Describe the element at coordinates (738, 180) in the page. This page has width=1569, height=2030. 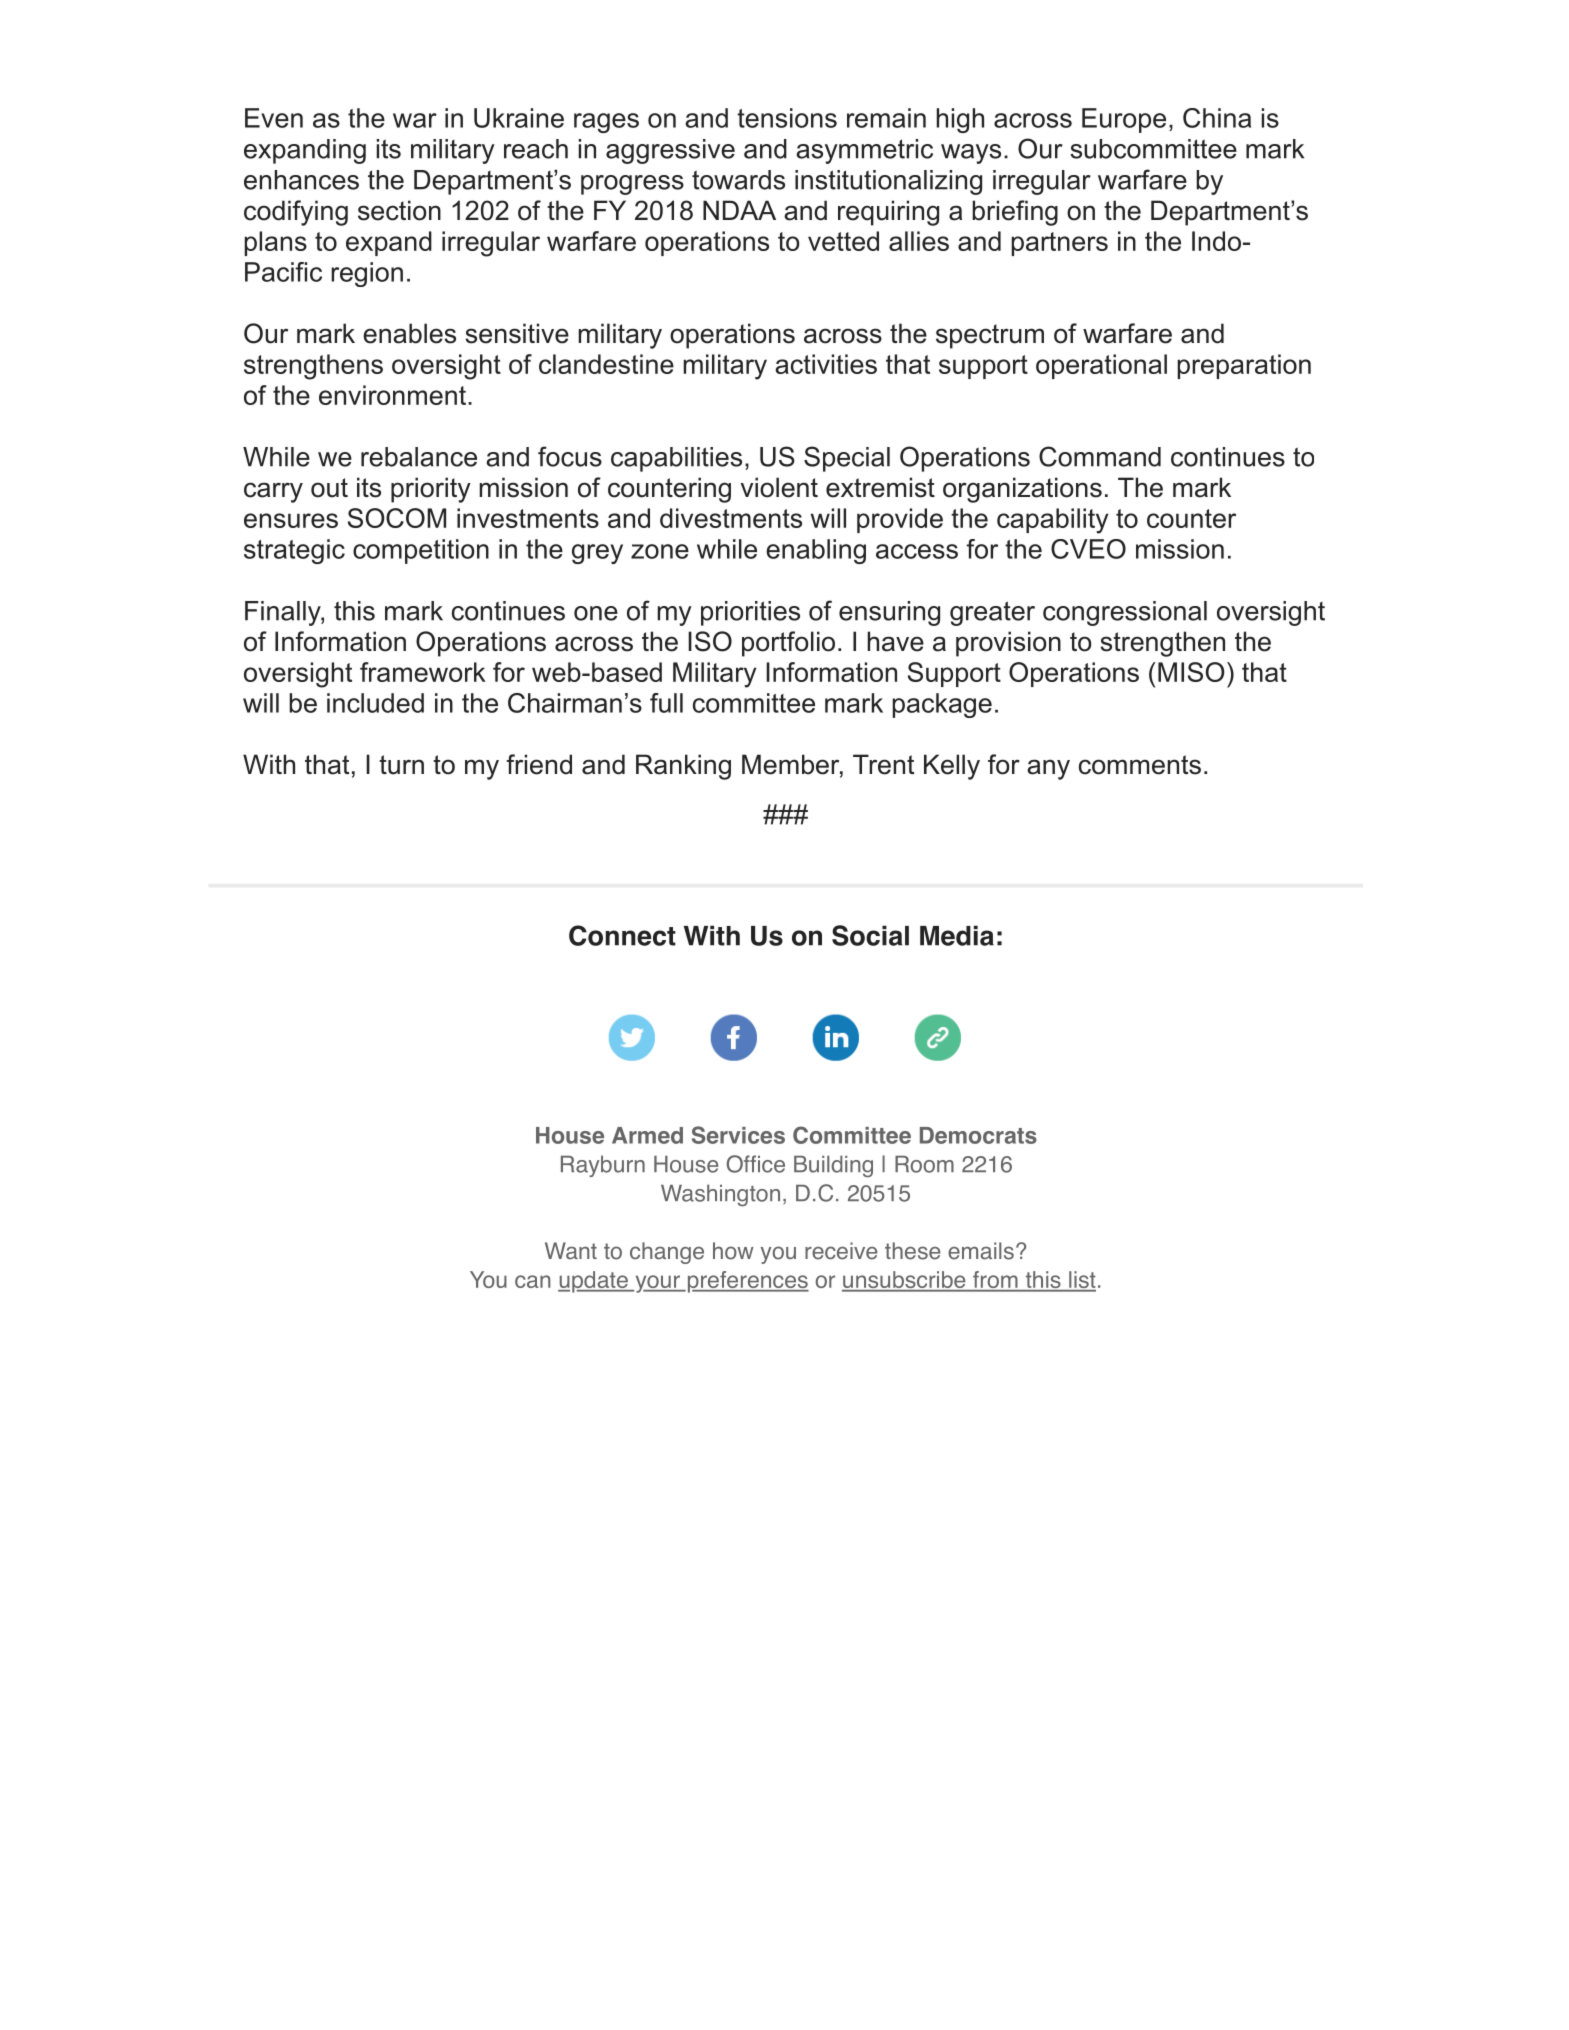
I see `towards` at that location.
